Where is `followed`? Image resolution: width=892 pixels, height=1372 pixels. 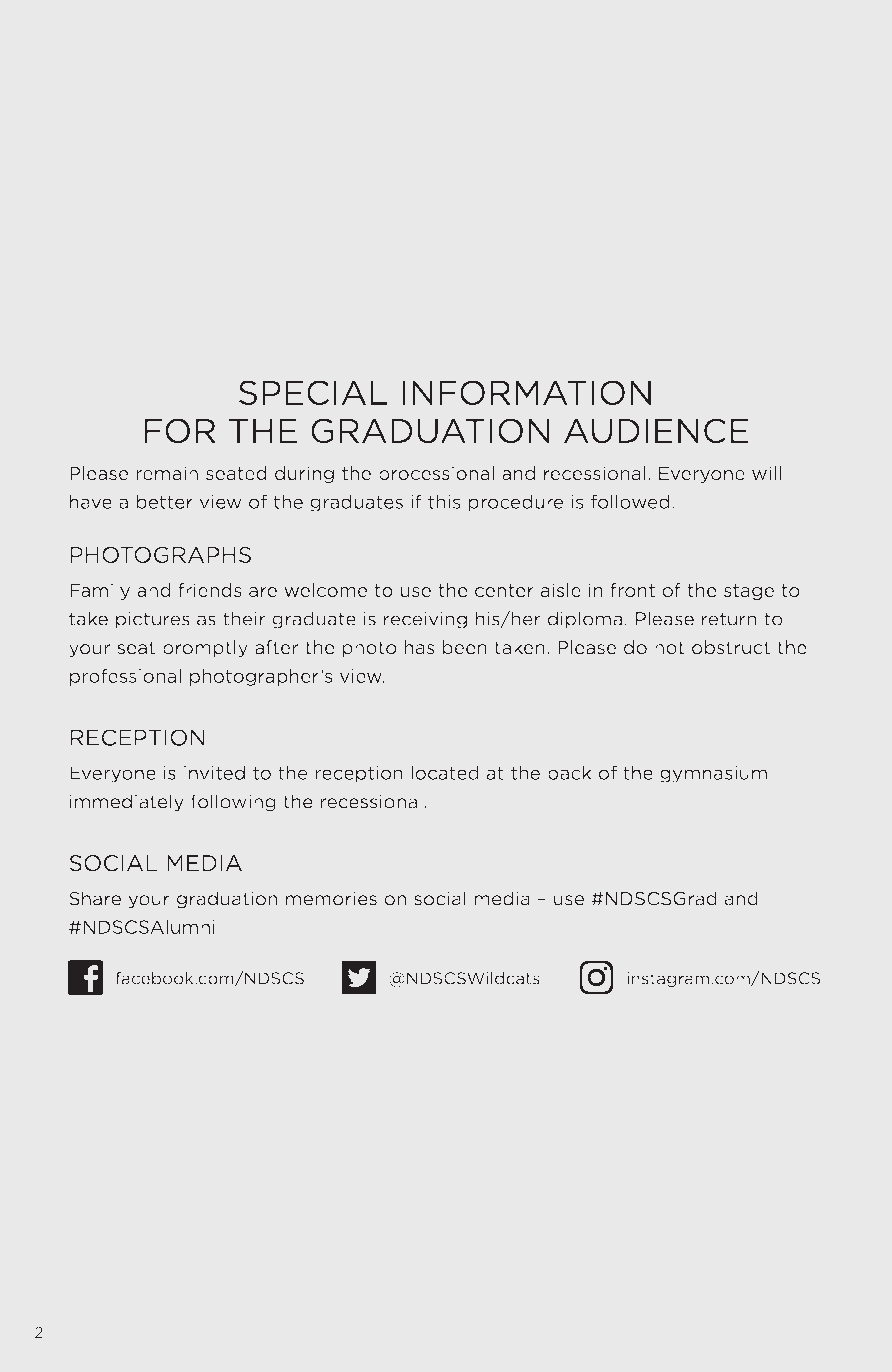 followed is located at coordinates (630, 501).
